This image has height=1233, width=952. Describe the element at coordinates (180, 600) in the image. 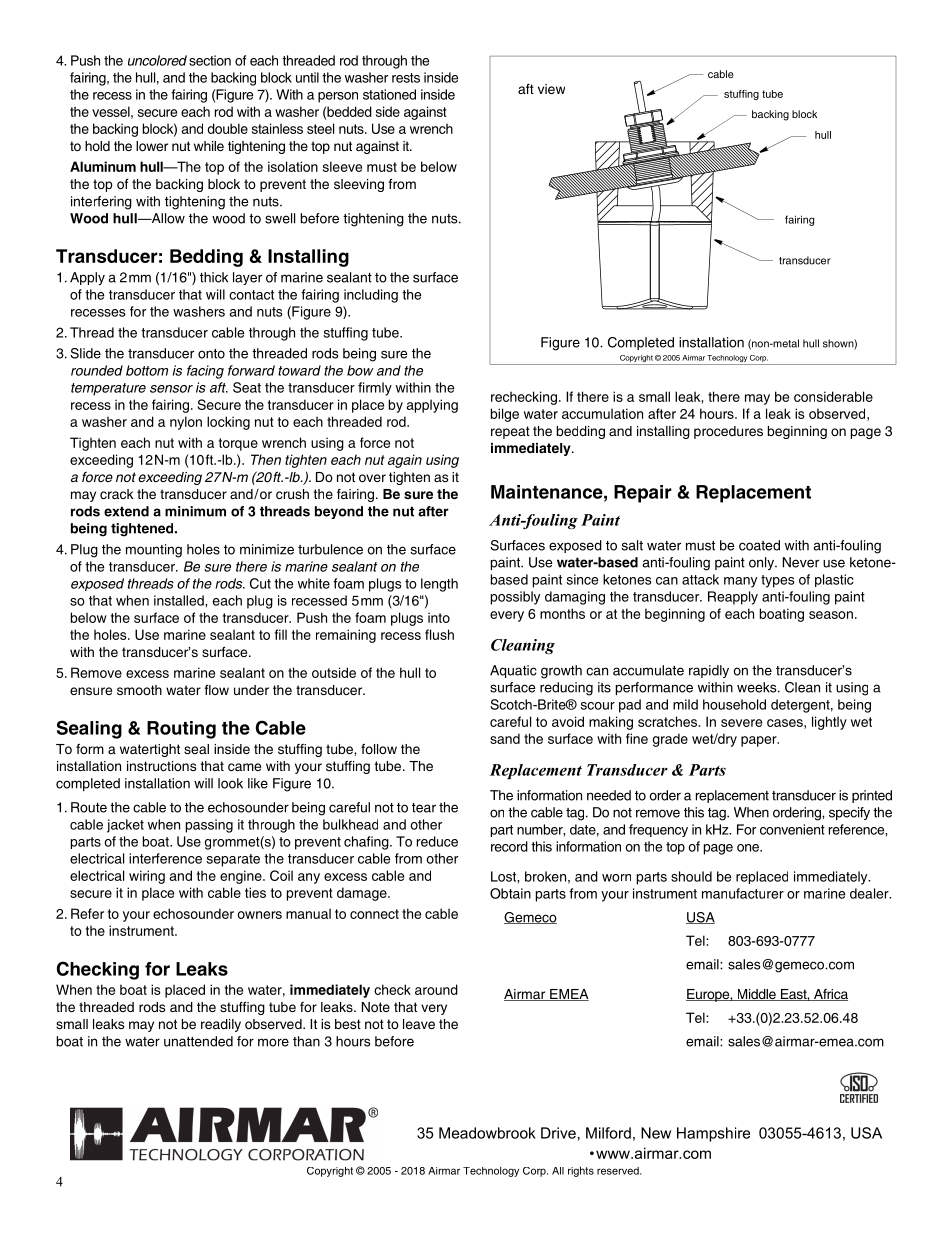

I see `installed` at that location.
